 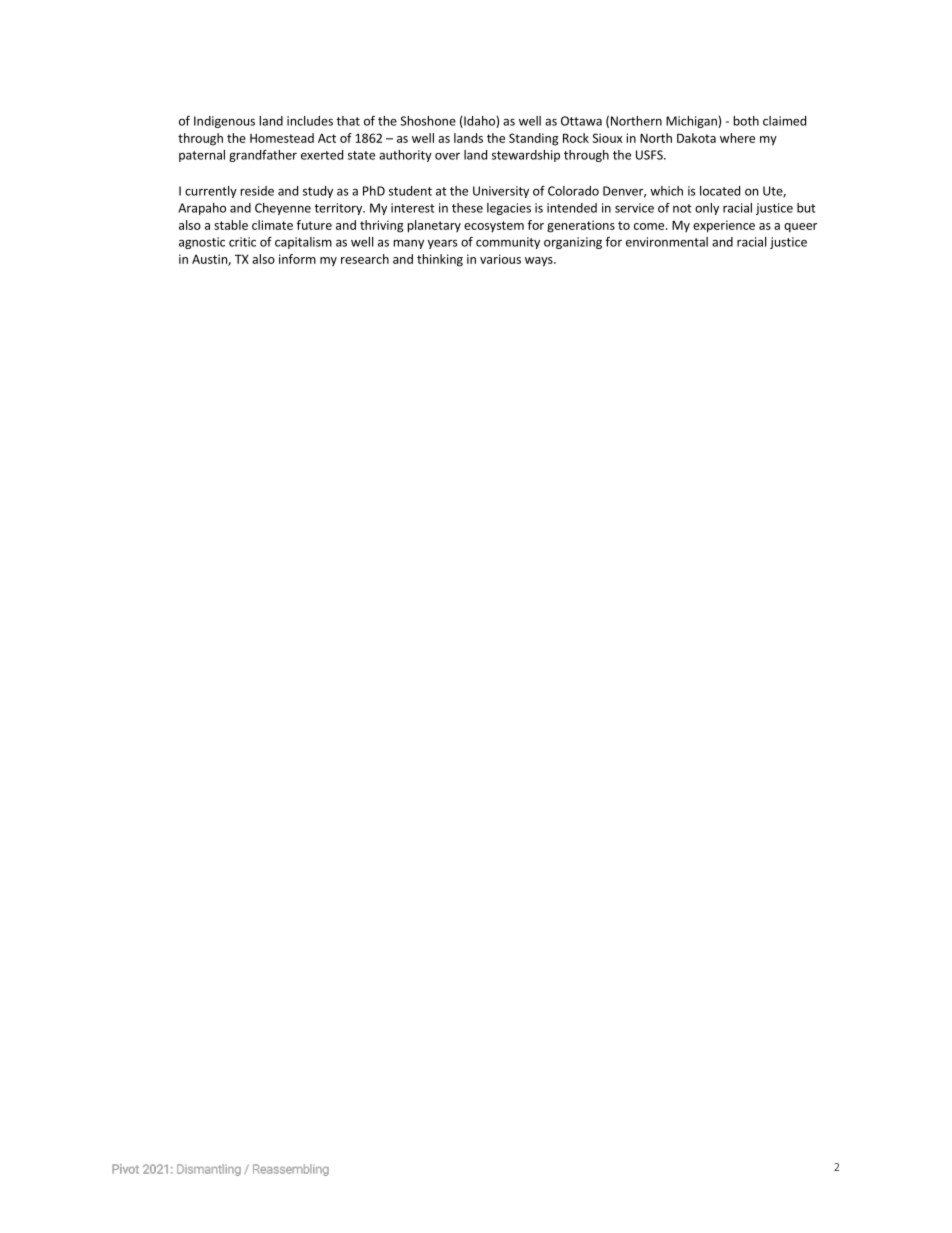 I want to click on only, so click(x=707, y=209).
